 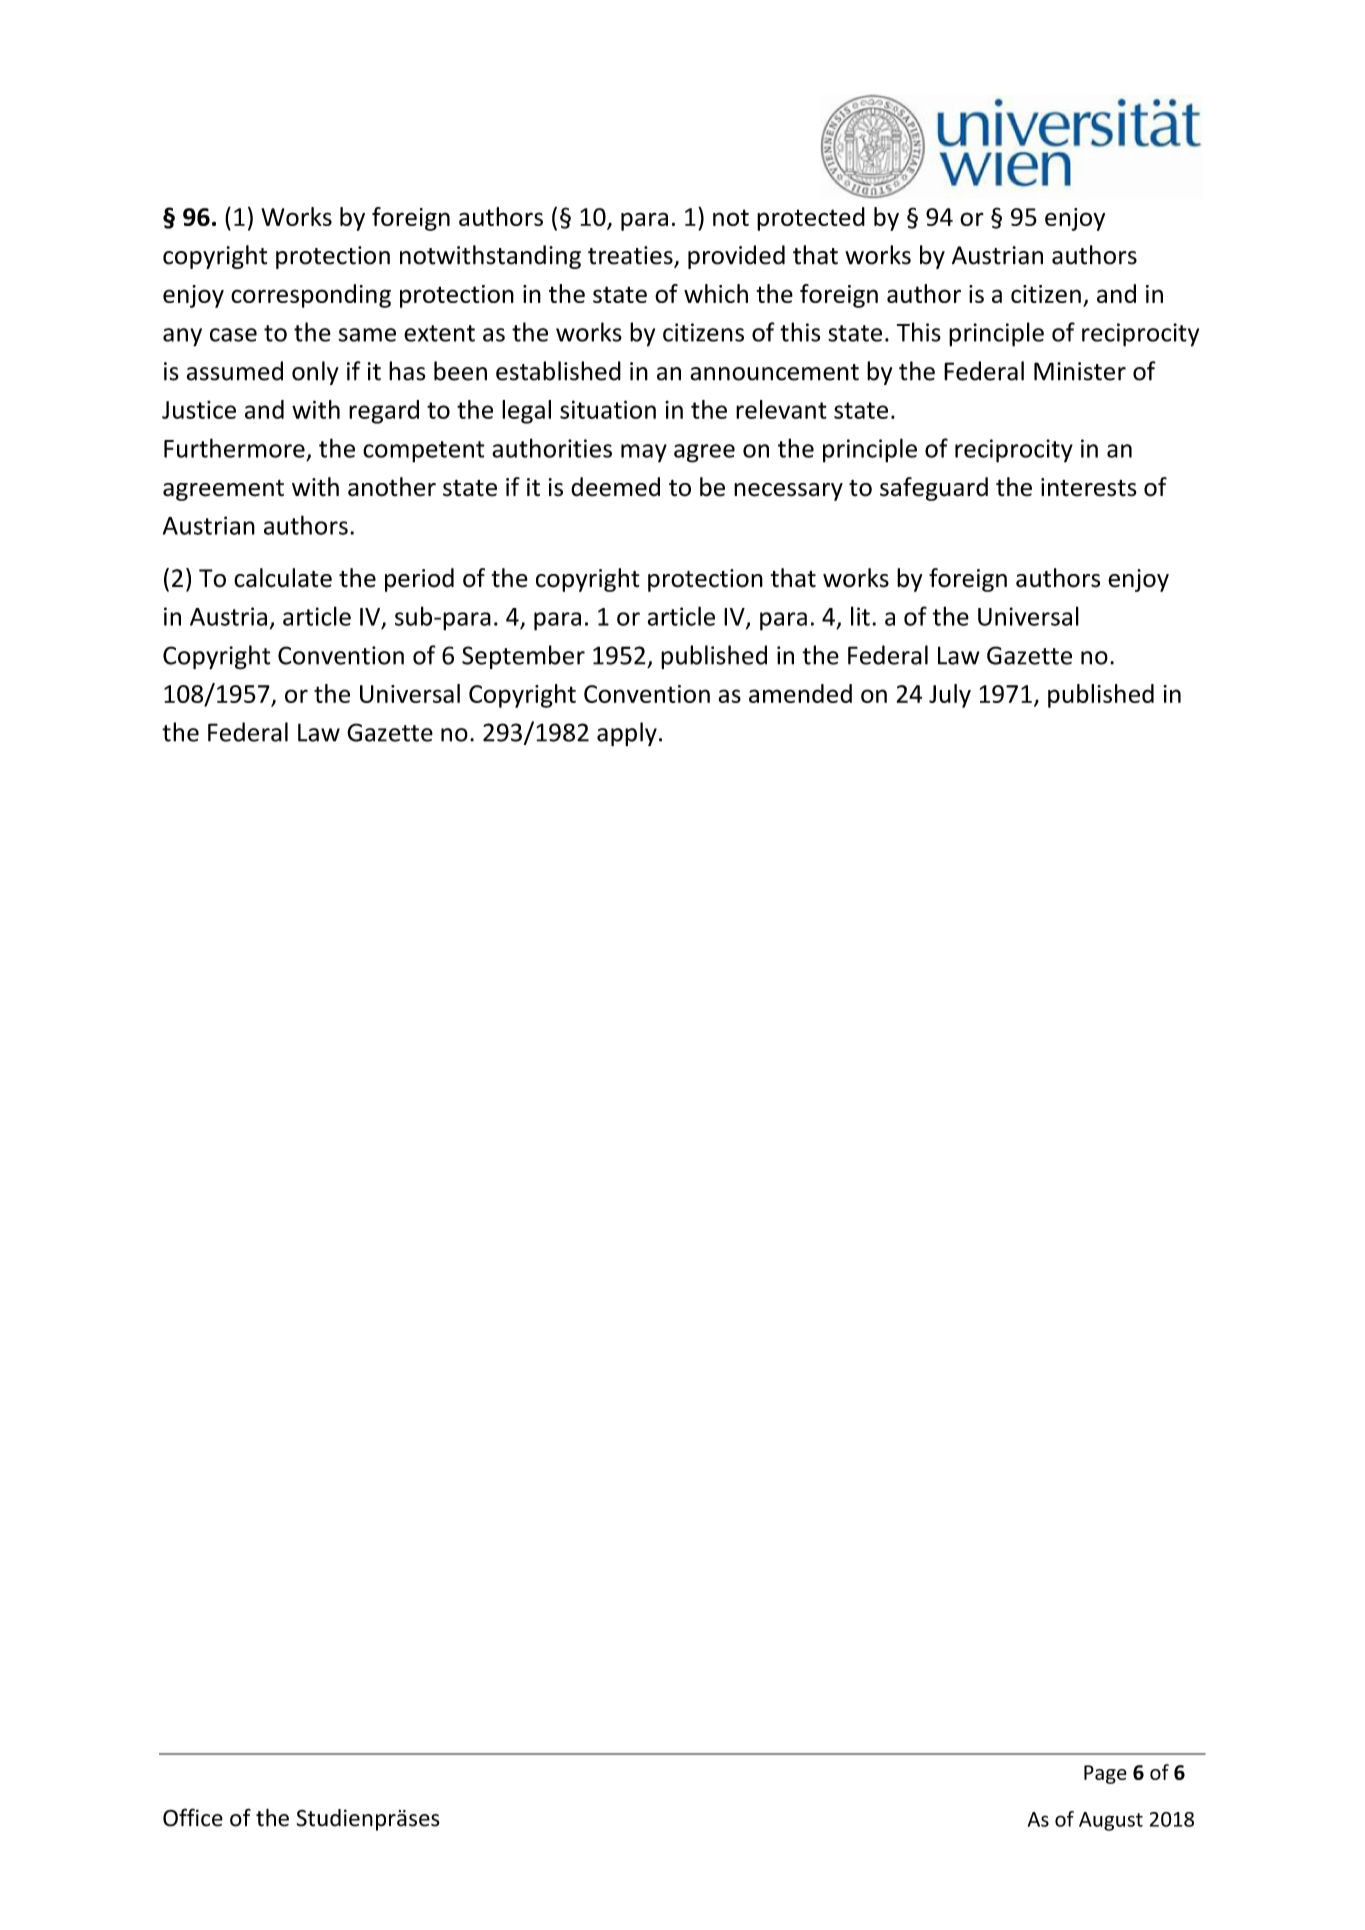 What do you see at coordinates (627, 734) in the screenshot?
I see `apply` at bounding box center [627, 734].
